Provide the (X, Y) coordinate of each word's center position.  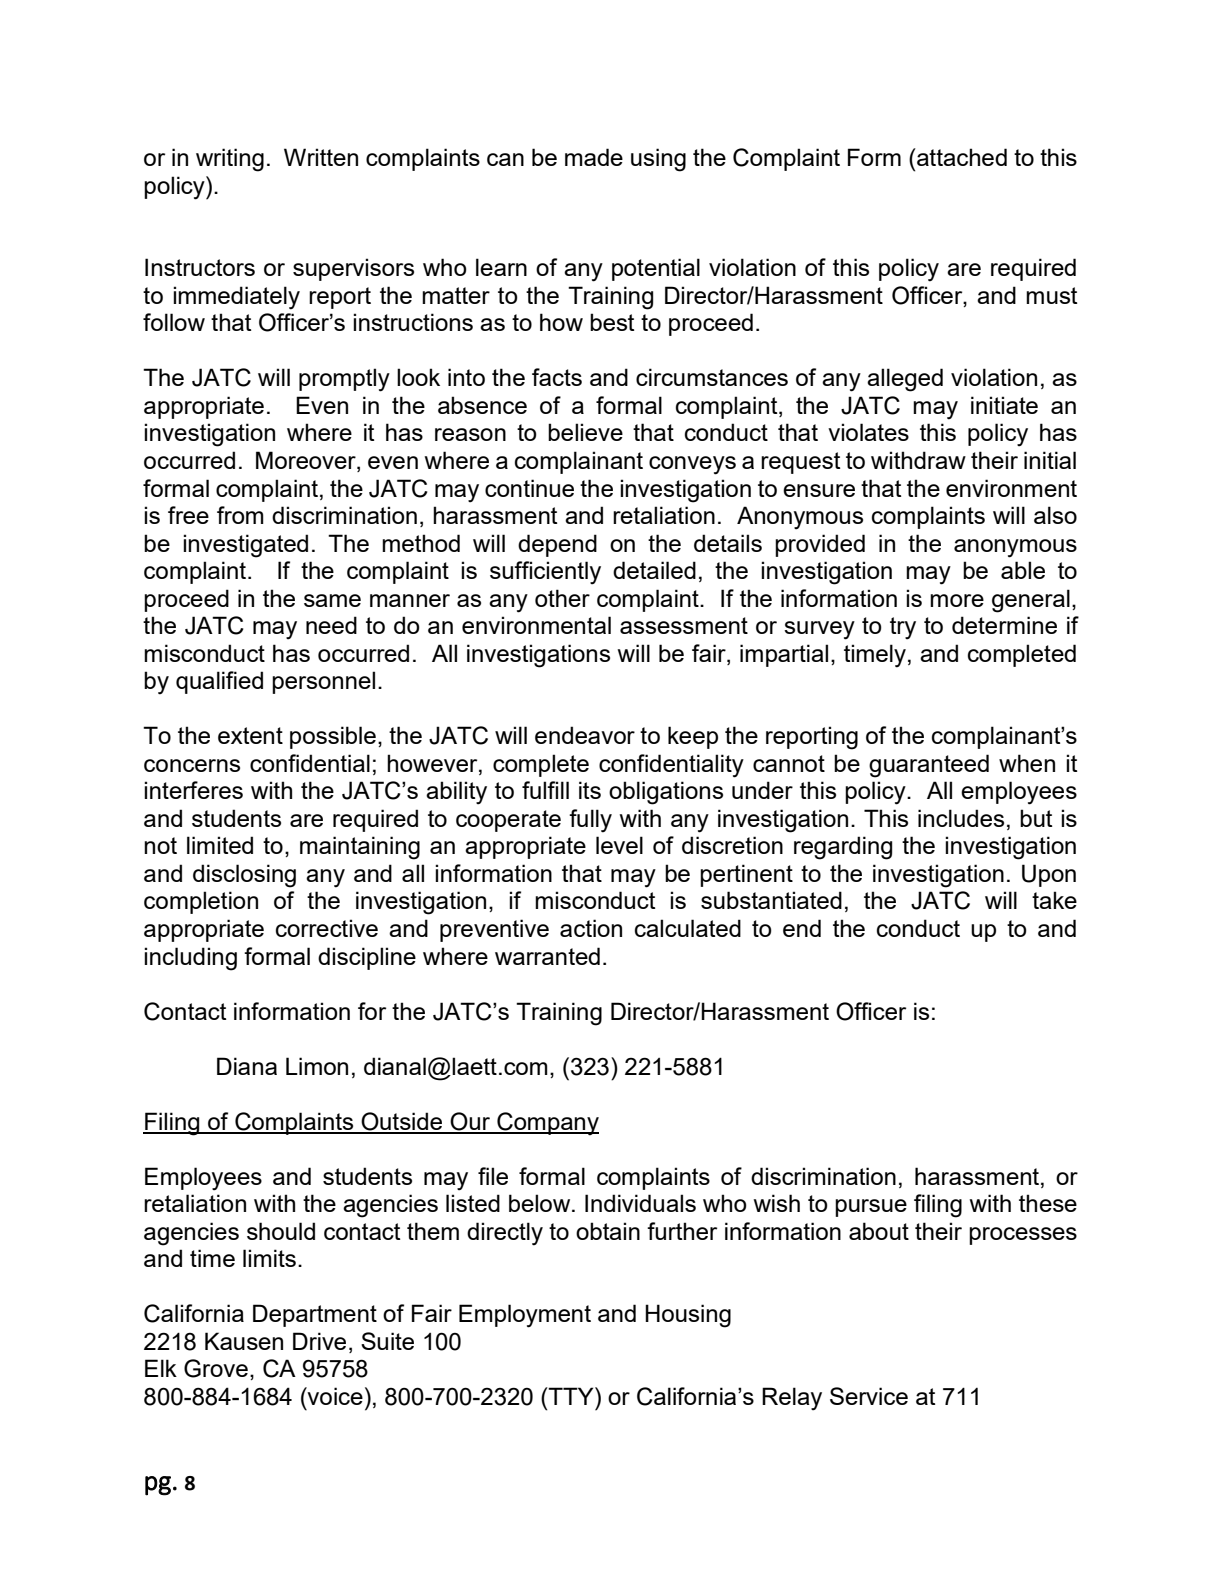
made (594, 157)
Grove (216, 1368)
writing (230, 160)
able (1023, 570)
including (190, 959)
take (1054, 900)
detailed (654, 570)
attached (961, 157)
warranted (547, 956)
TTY (571, 1396)
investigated (245, 546)
